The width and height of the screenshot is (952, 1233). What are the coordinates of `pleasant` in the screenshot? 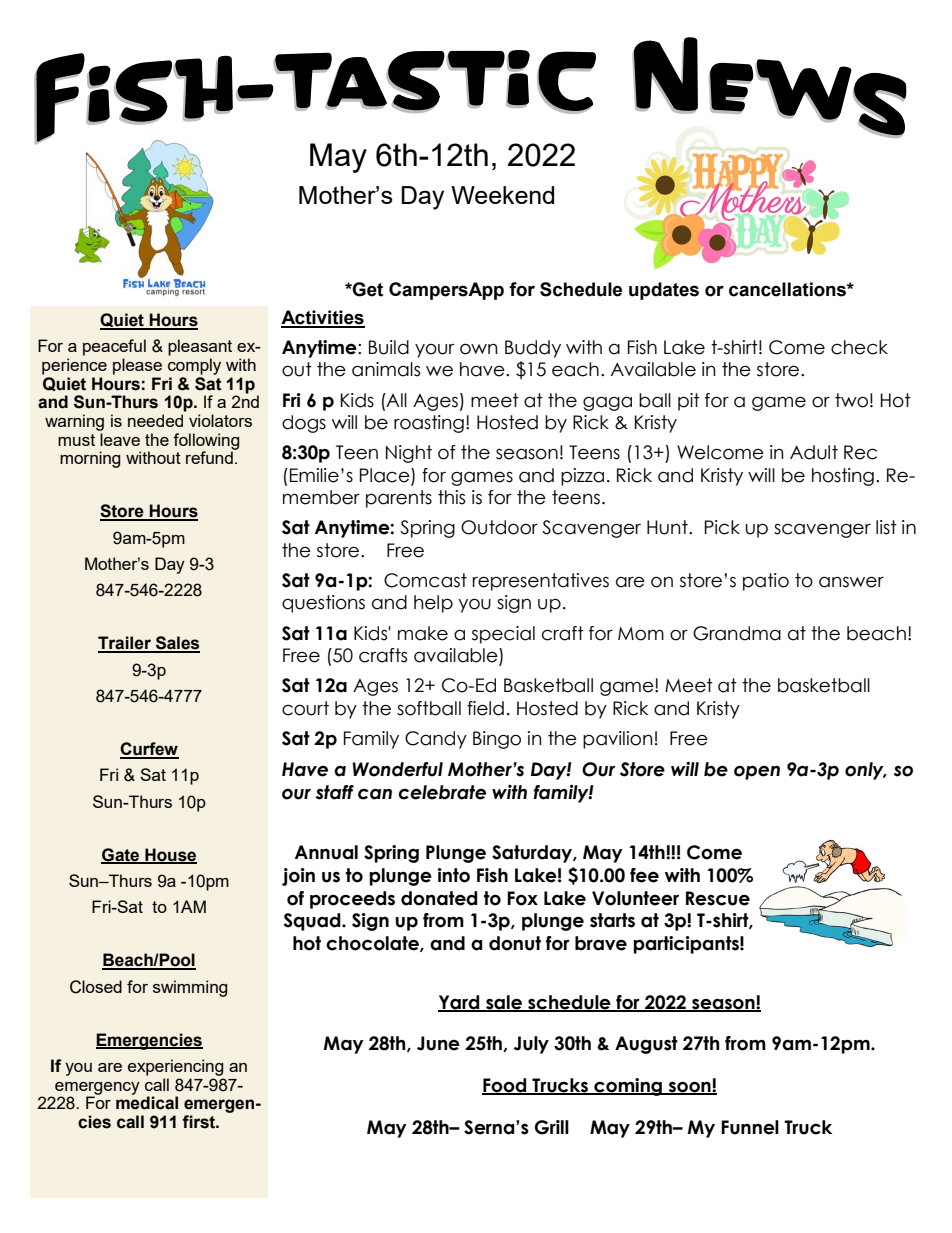 It's located at (200, 347).
